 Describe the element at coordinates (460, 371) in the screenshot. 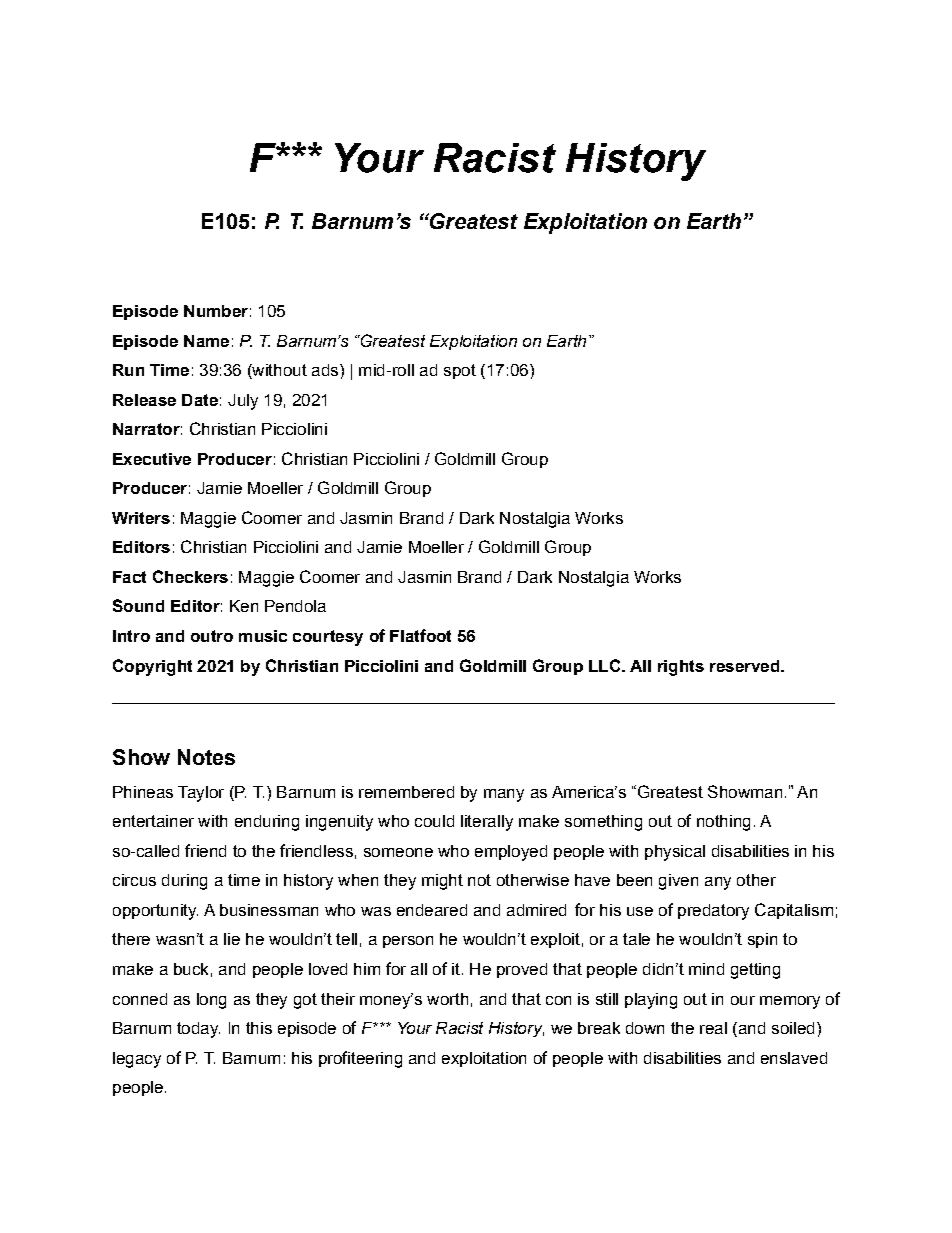

I see `spot` at that location.
